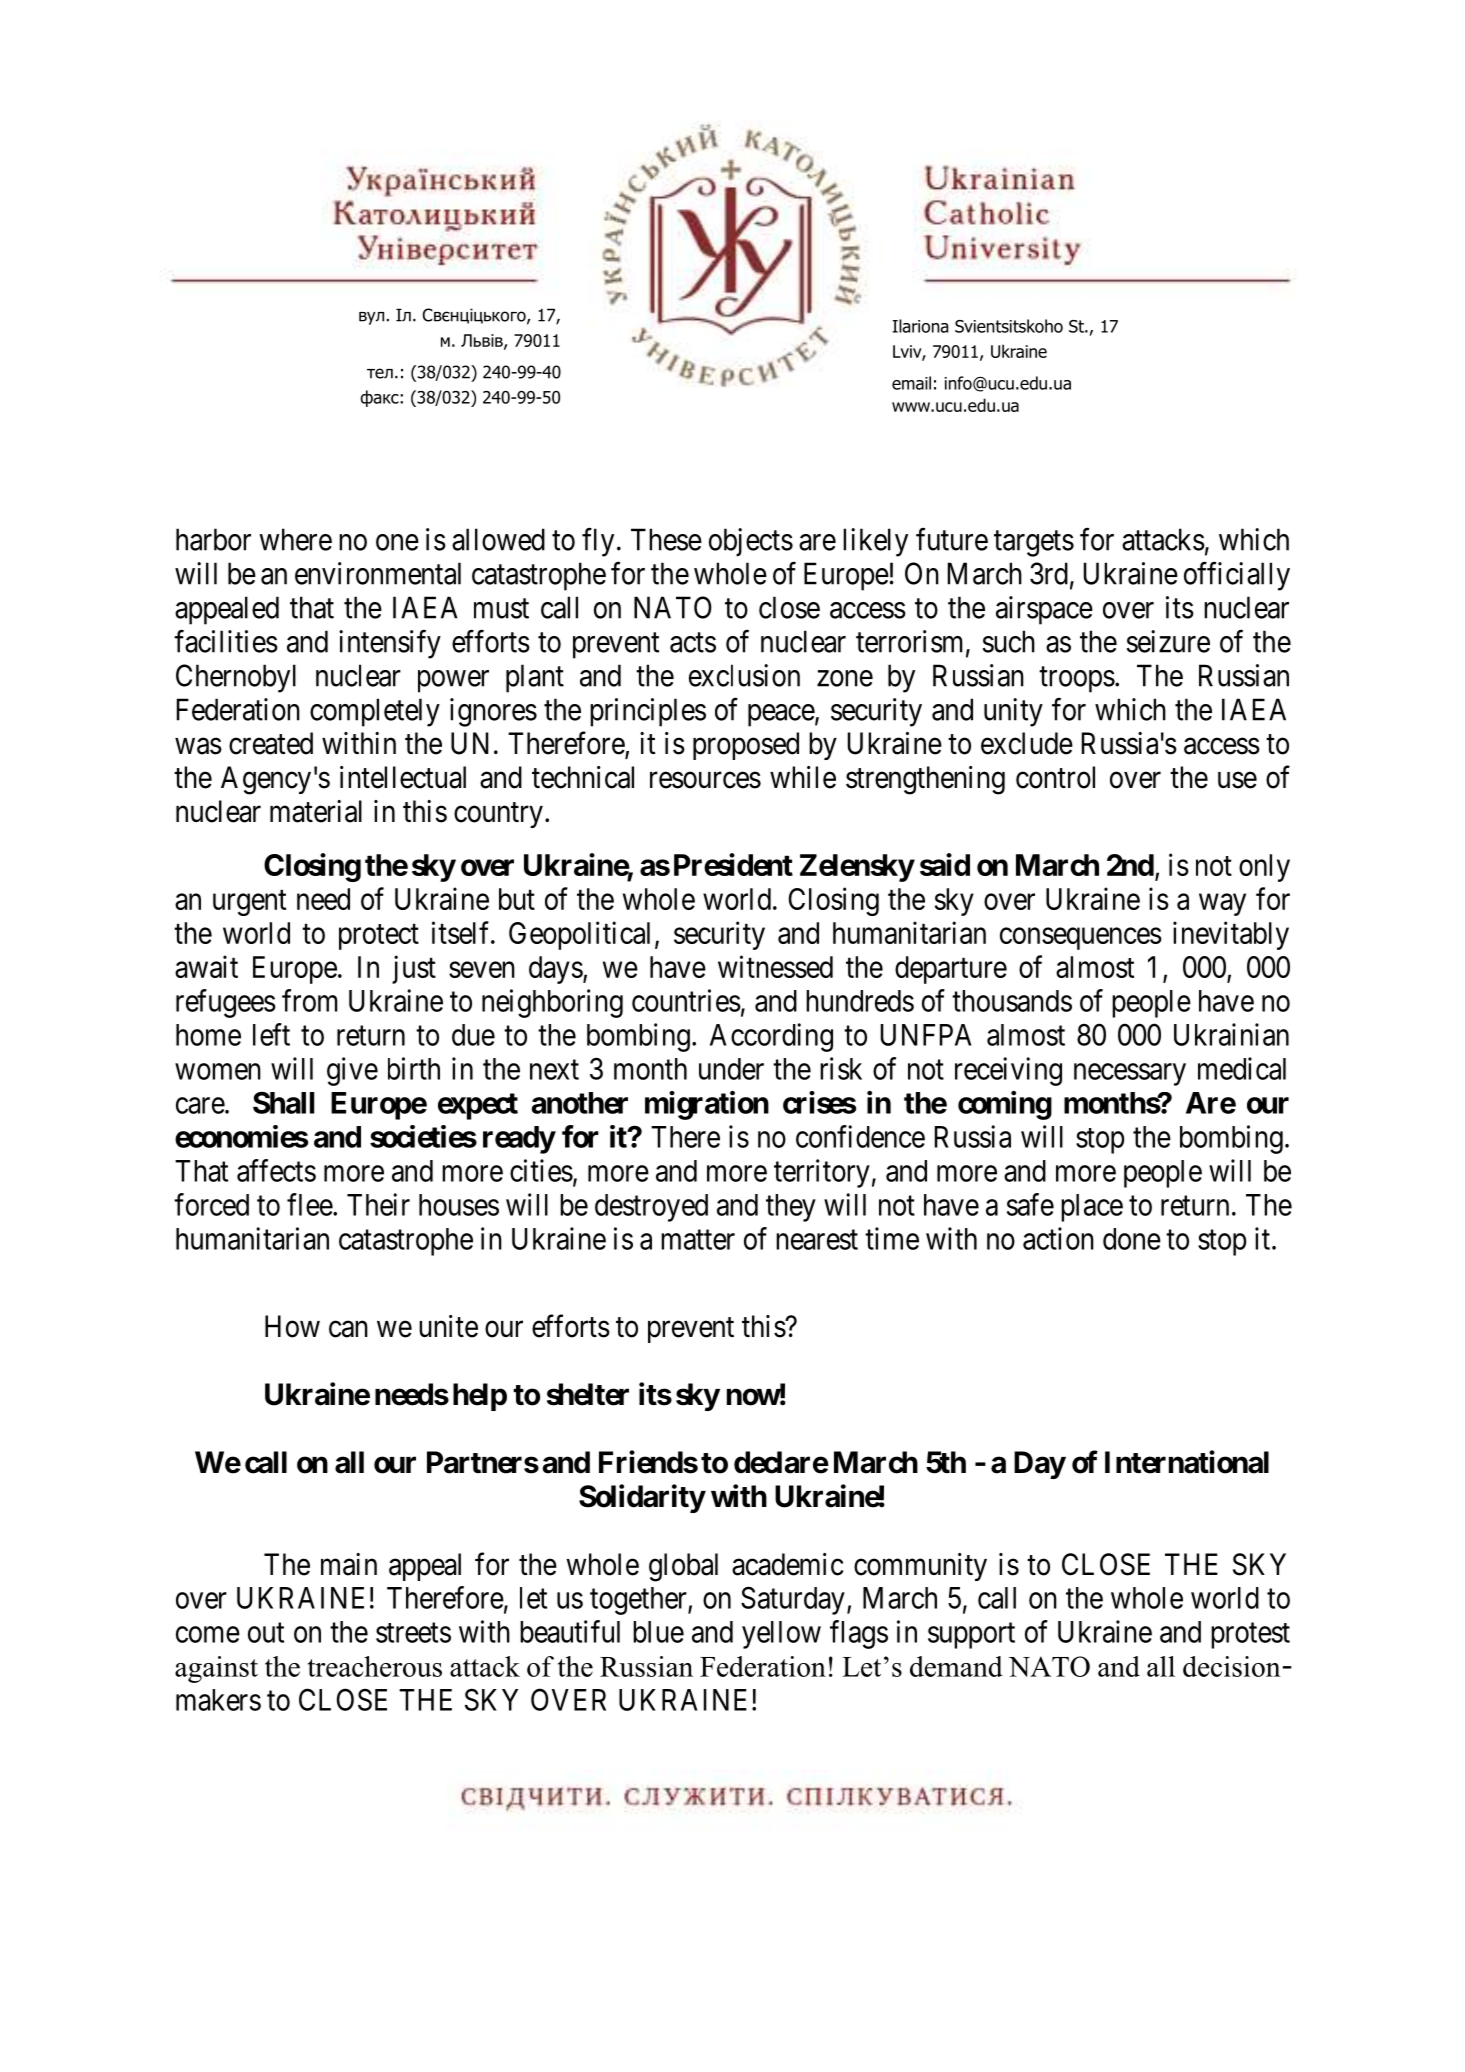 The image size is (1465, 2072). What do you see at coordinates (1130, 1074) in the screenshot?
I see `necessary` at bounding box center [1130, 1074].
